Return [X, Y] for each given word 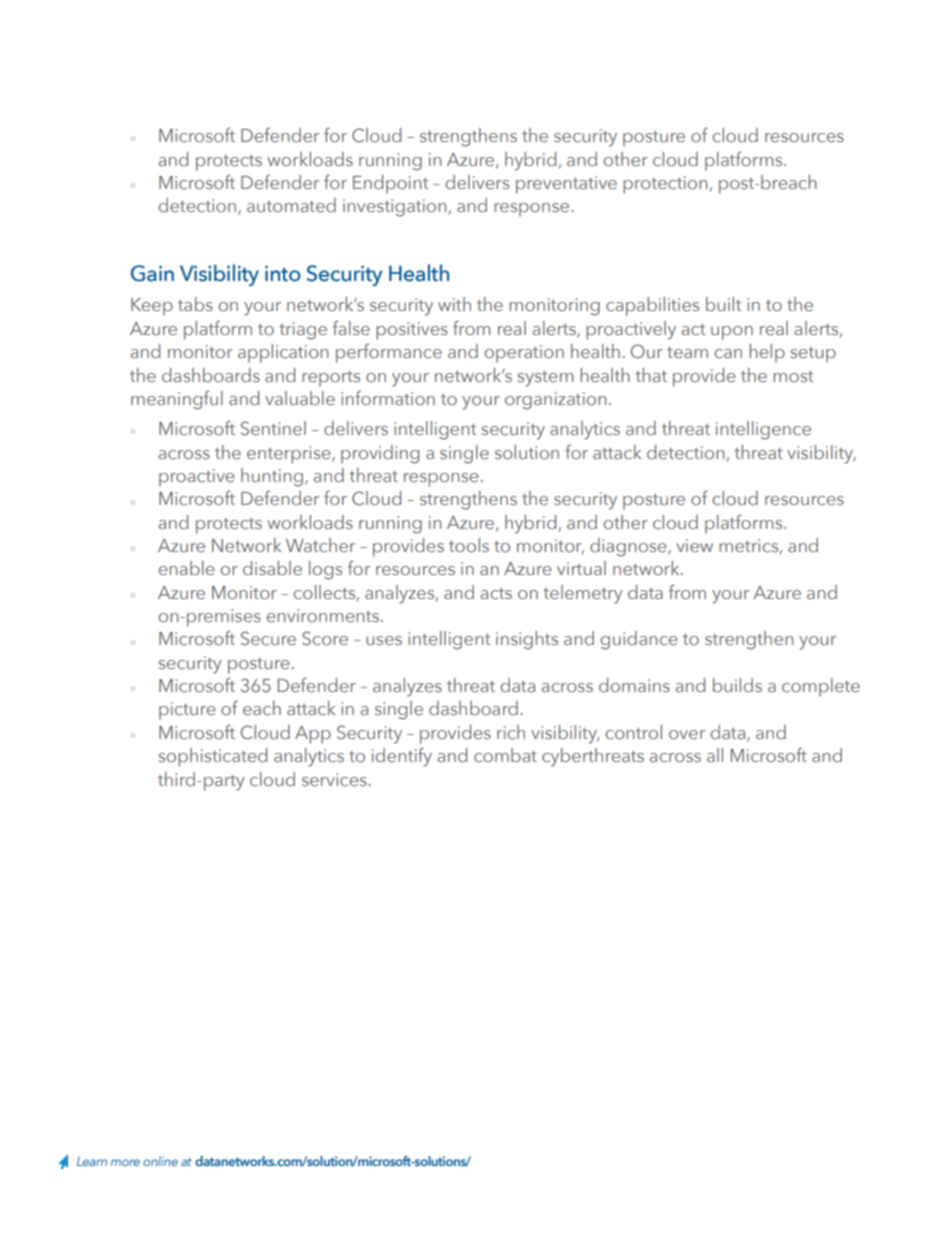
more [125, 1162]
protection [665, 185]
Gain [152, 273]
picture [187, 711]
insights [527, 640]
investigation [394, 208]
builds [737, 685]
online [160, 1161]
